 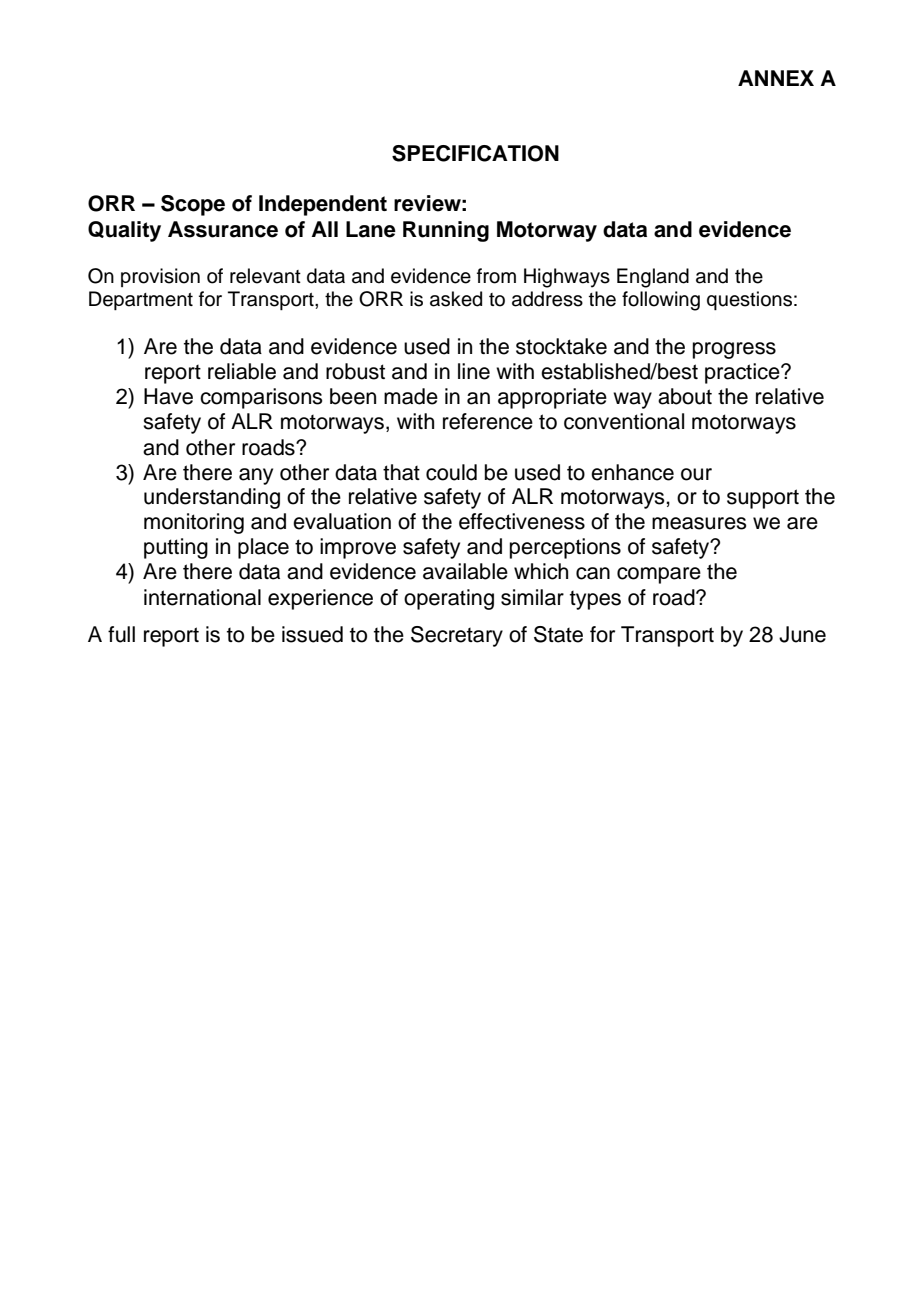 What do you see at coordinates (242, 371) in the document?
I see `reliable` at bounding box center [242, 371].
